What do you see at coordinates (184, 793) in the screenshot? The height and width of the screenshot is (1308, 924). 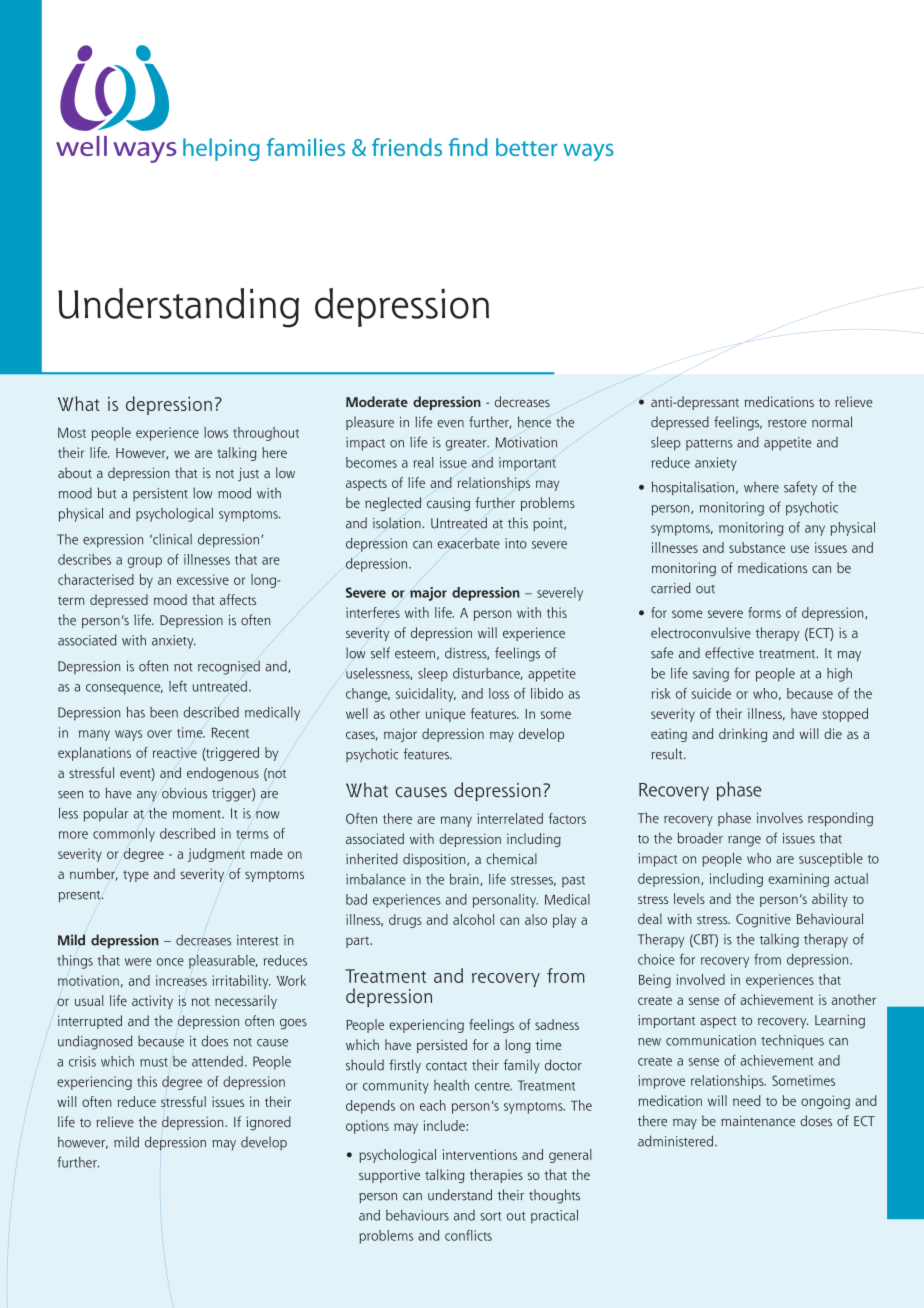 I see `obvious` at bounding box center [184, 793].
